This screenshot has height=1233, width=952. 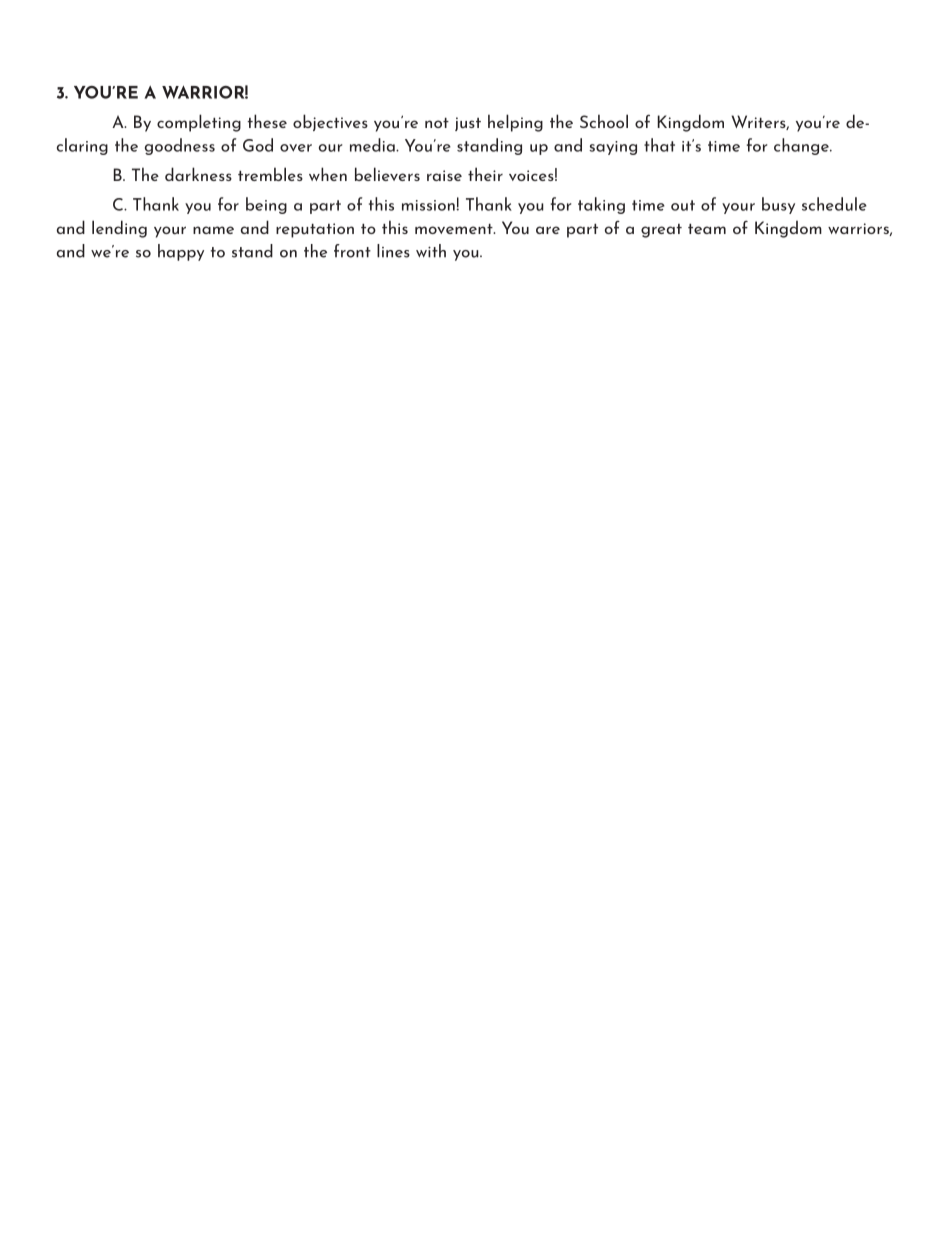 I want to click on goodness, so click(x=180, y=146).
